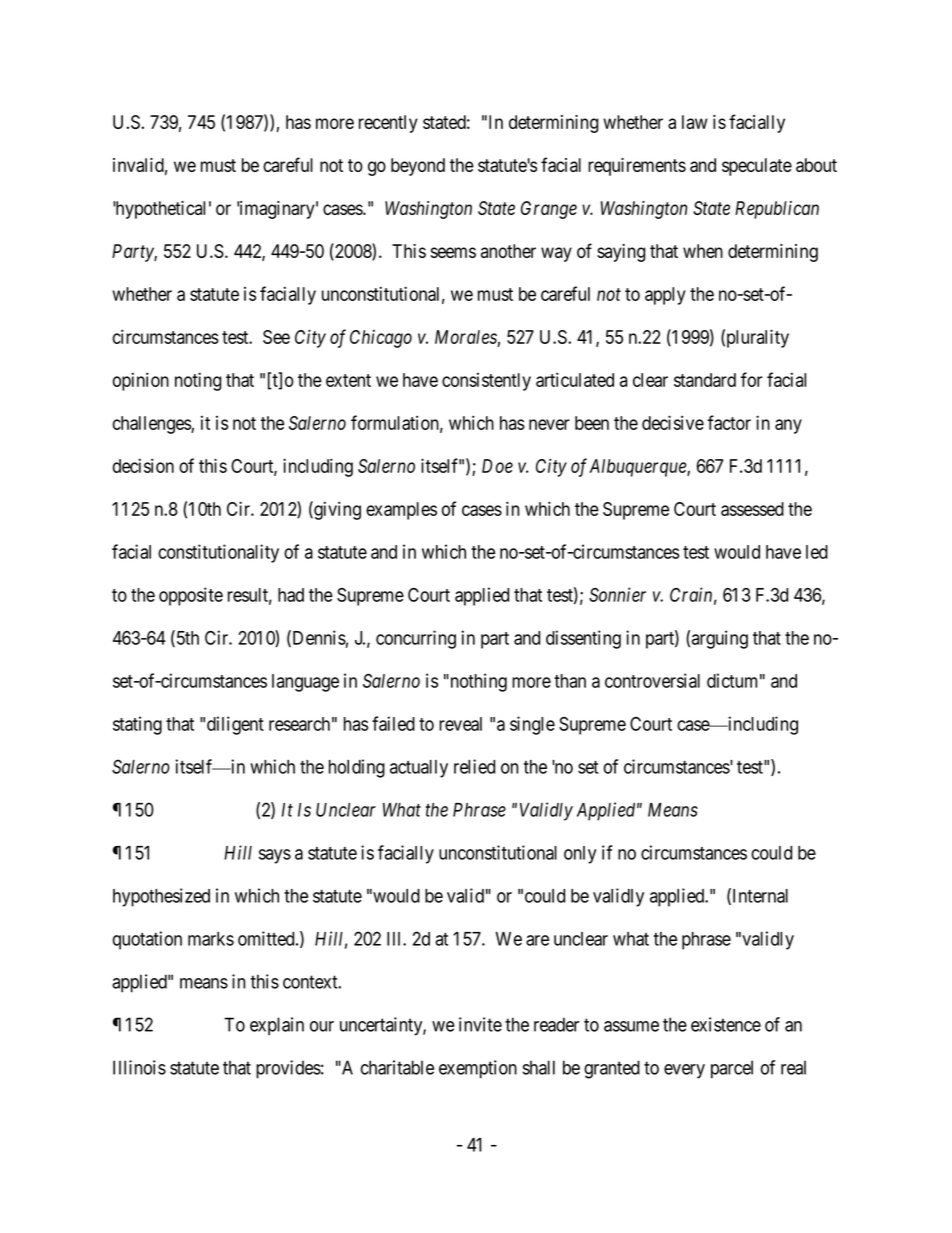 The image size is (952, 1233). Describe the element at coordinates (474, 766) in the document. I see `relied` at that location.
